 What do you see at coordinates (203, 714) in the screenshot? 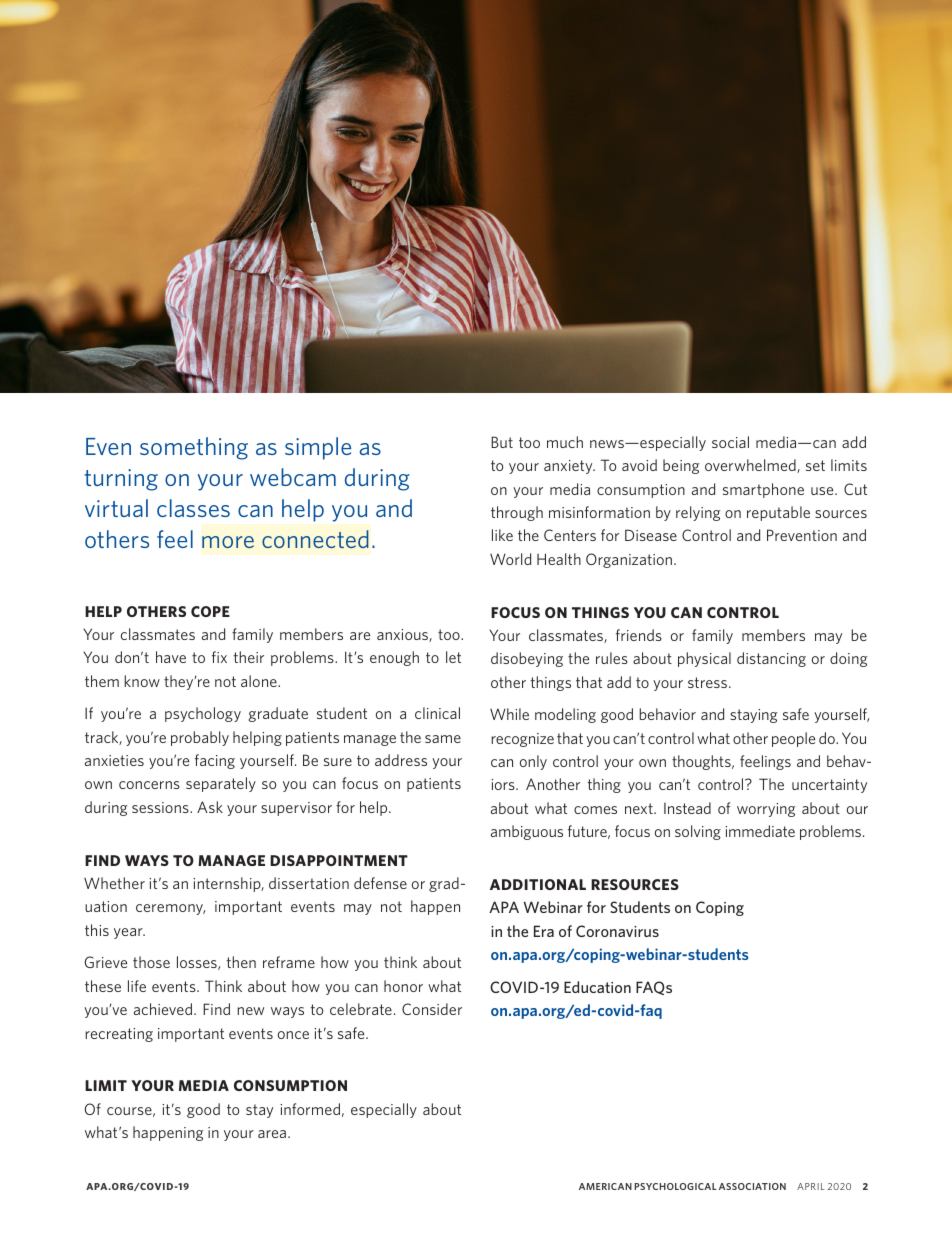
I see `psychology` at bounding box center [203, 714].
